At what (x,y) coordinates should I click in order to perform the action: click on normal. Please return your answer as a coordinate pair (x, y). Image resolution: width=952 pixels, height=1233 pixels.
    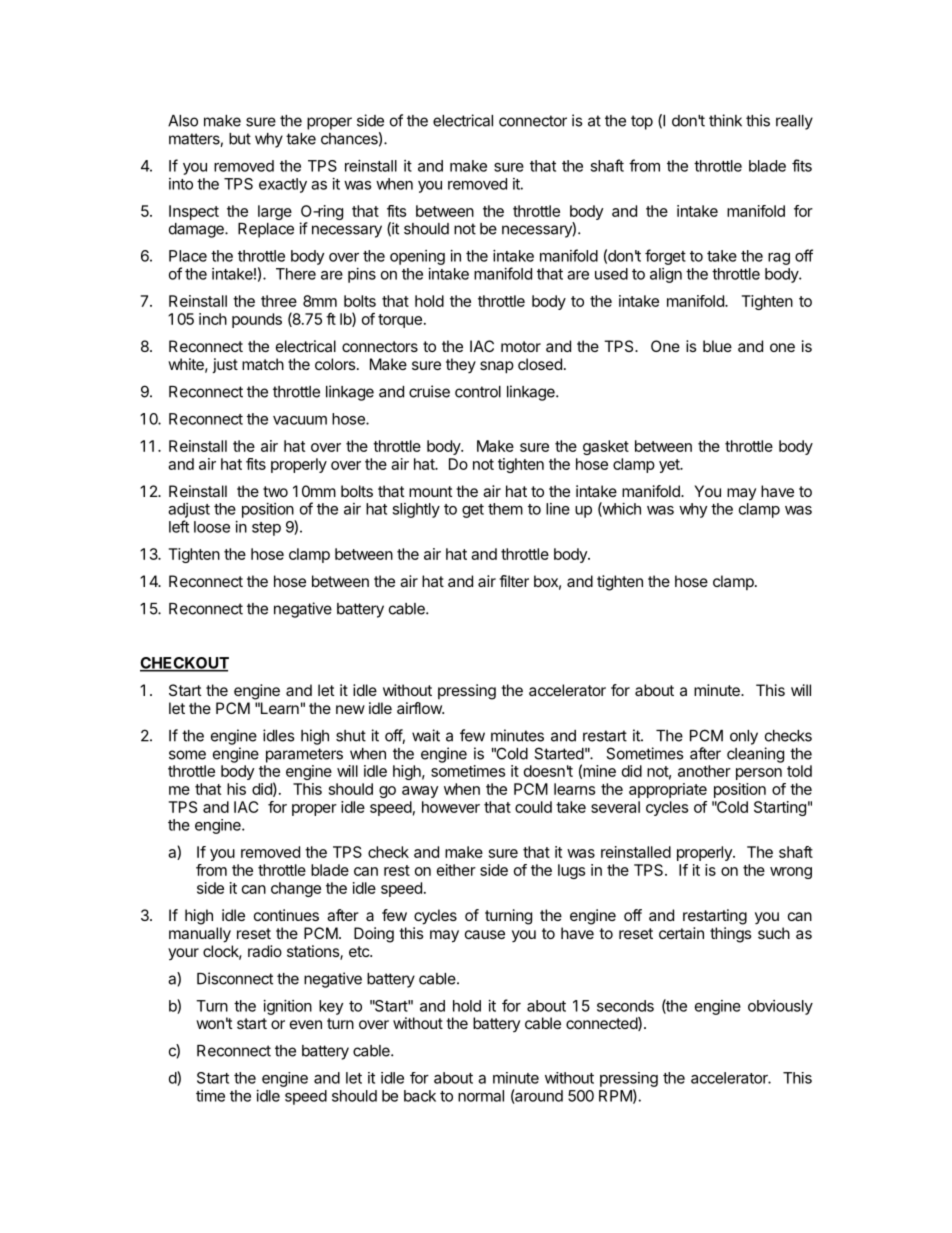
    Looking at the image, I should click on (481, 1096).
